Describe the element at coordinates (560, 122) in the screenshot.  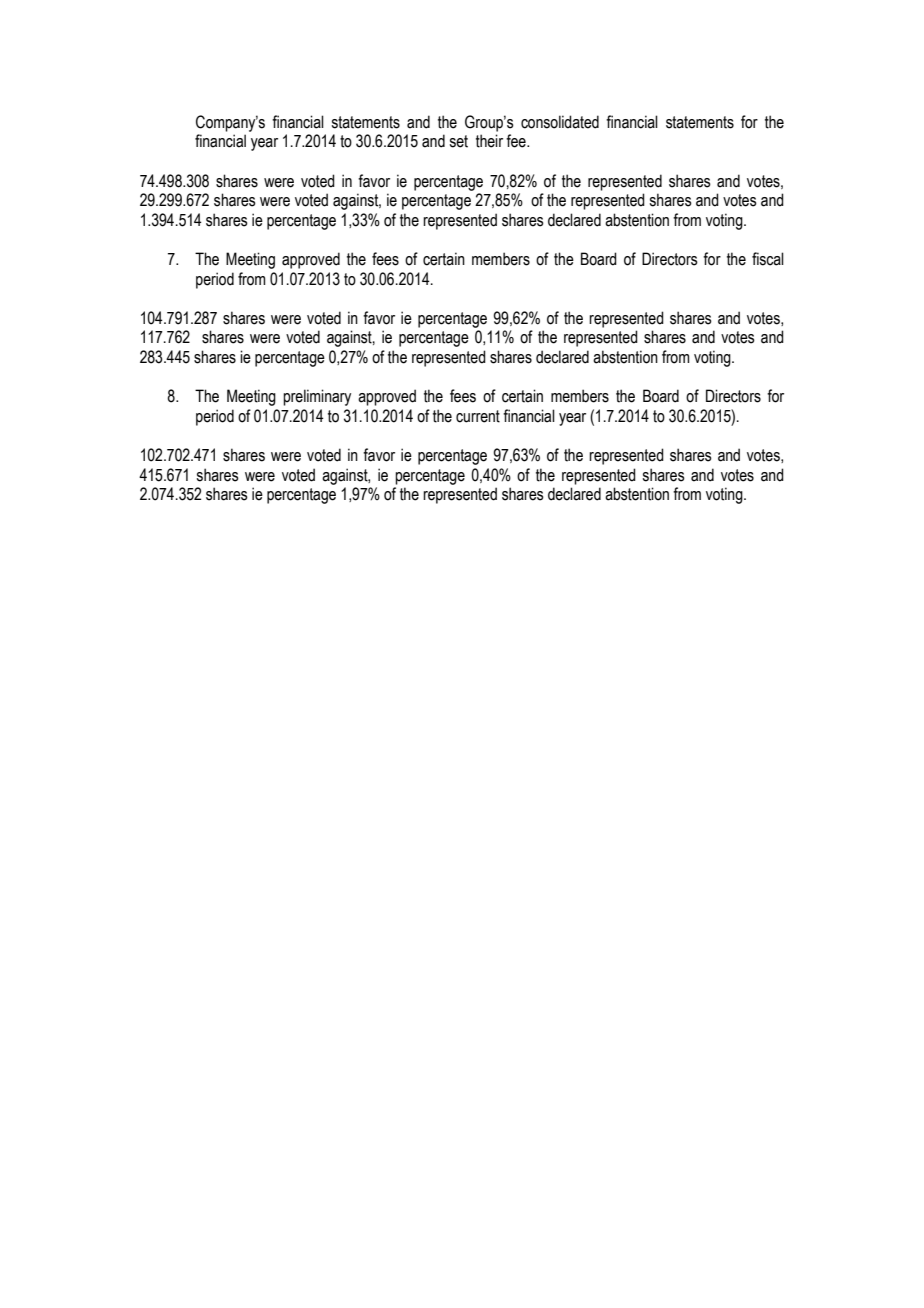
I see `consolidated` at that location.
